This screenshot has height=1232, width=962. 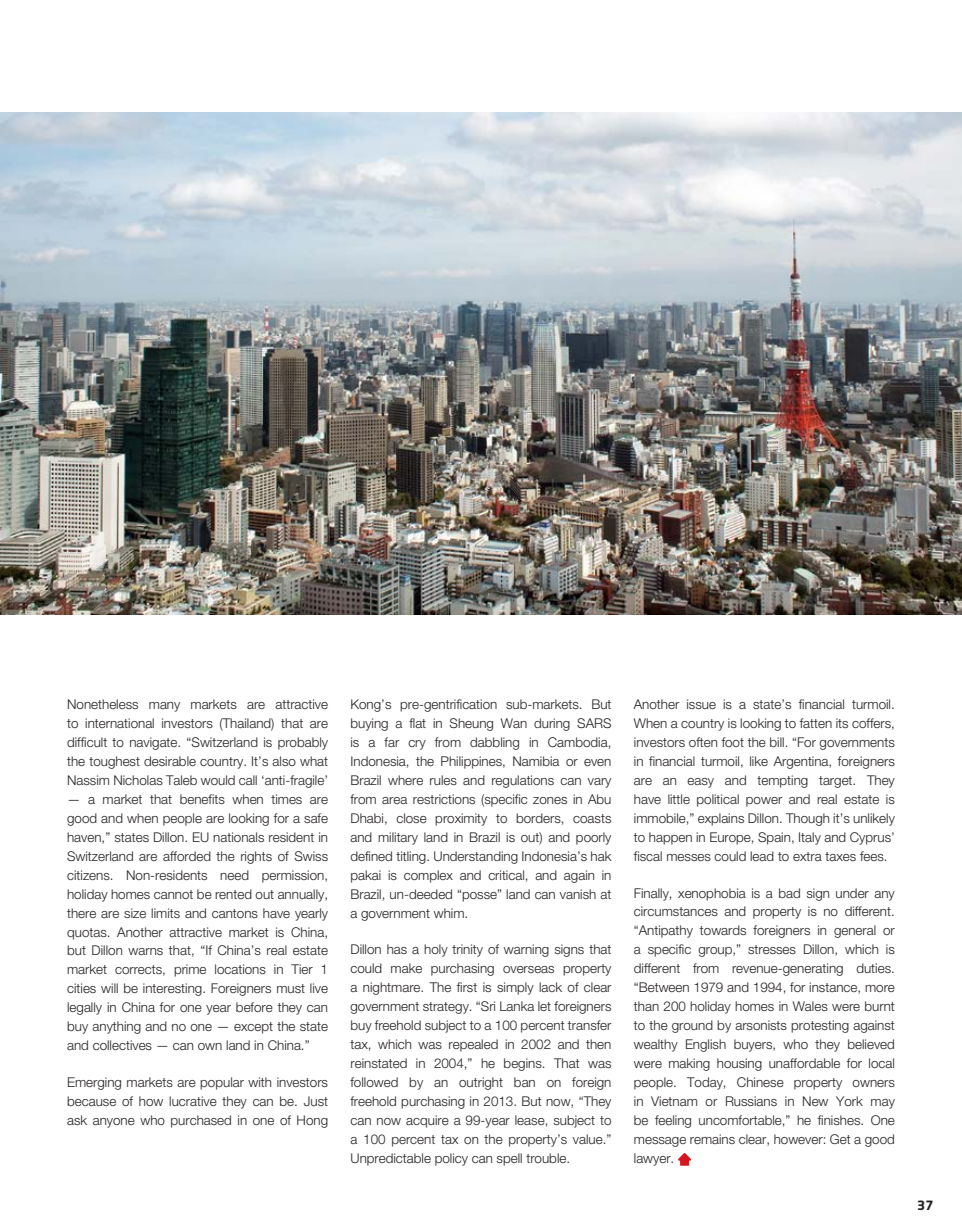 What do you see at coordinates (451, 1159) in the screenshot?
I see `policy` at bounding box center [451, 1159].
